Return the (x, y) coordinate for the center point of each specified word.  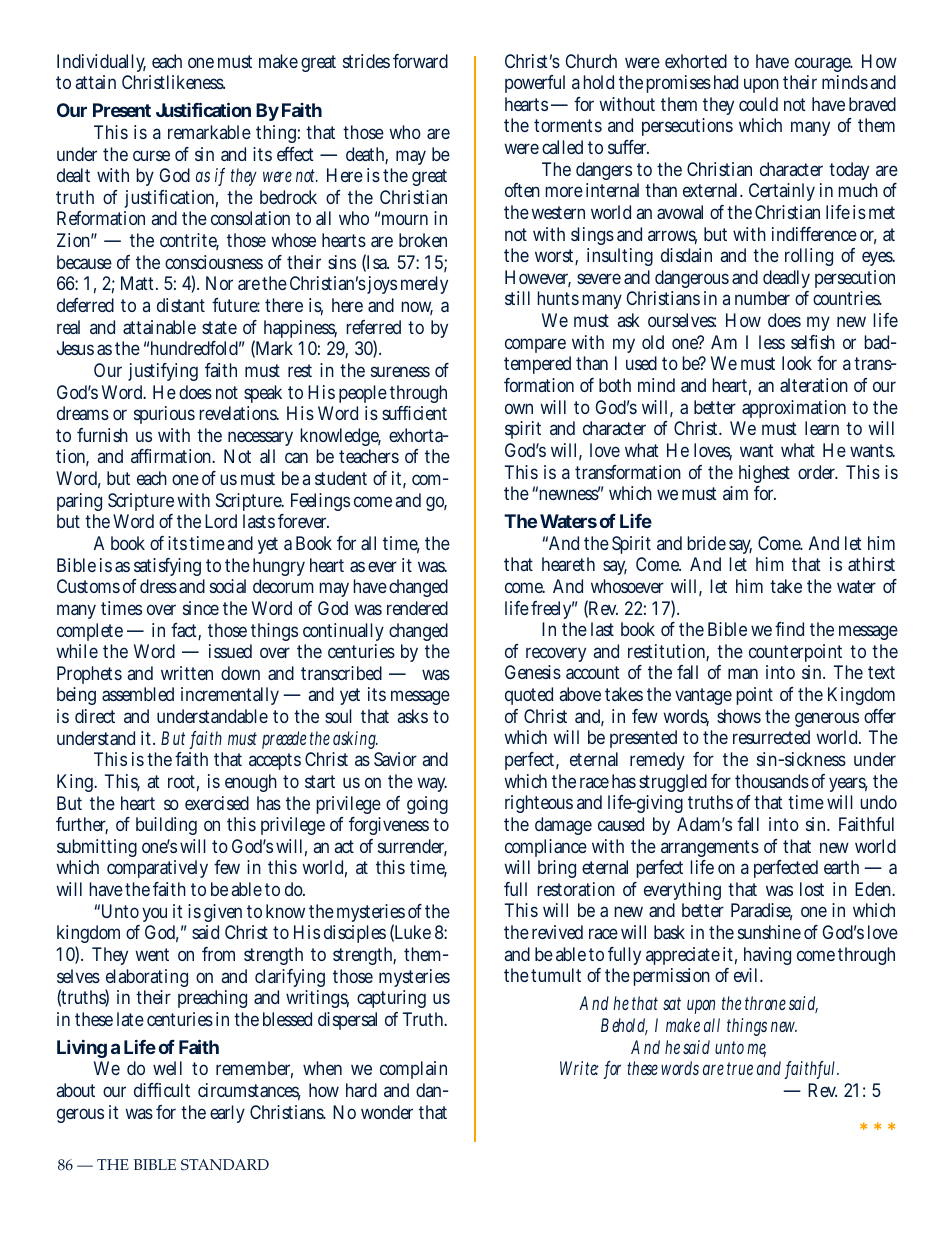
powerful (535, 84)
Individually (101, 65)
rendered (417, 608)
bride (706, 543)
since (201, 608)
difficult (162, 1090)
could (758, 104)
